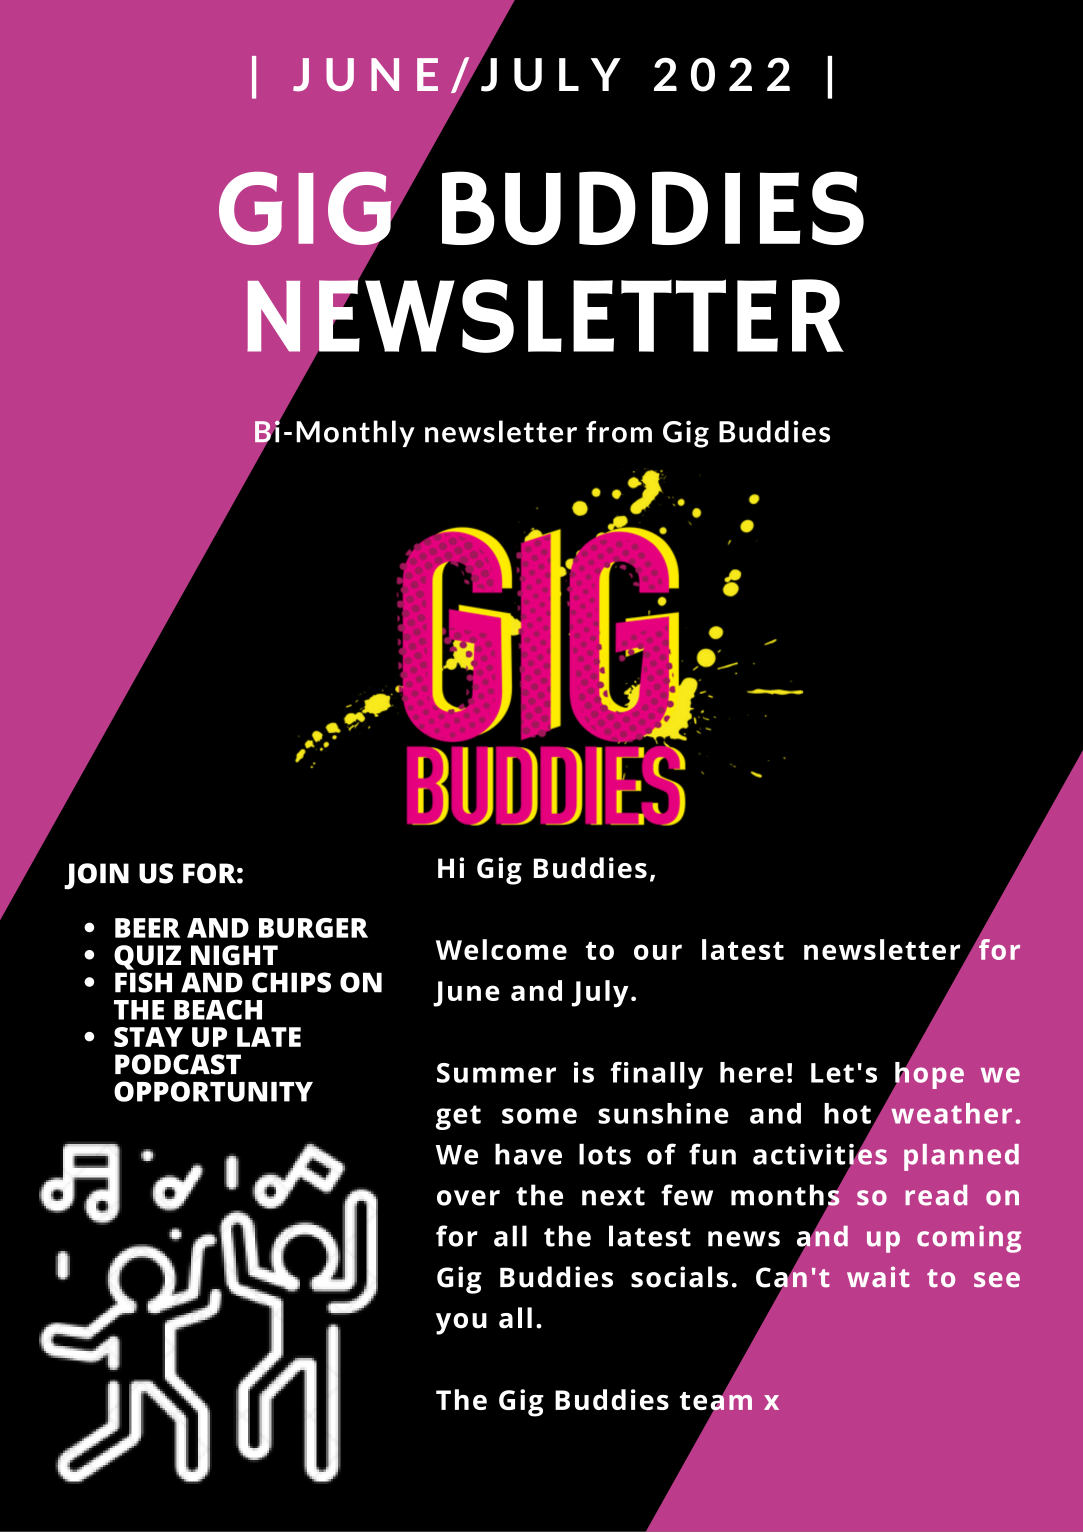 This document has width=1083, height=1533. Describe the element at coordinates (658, 952) in the document. I see `our` at that location.
